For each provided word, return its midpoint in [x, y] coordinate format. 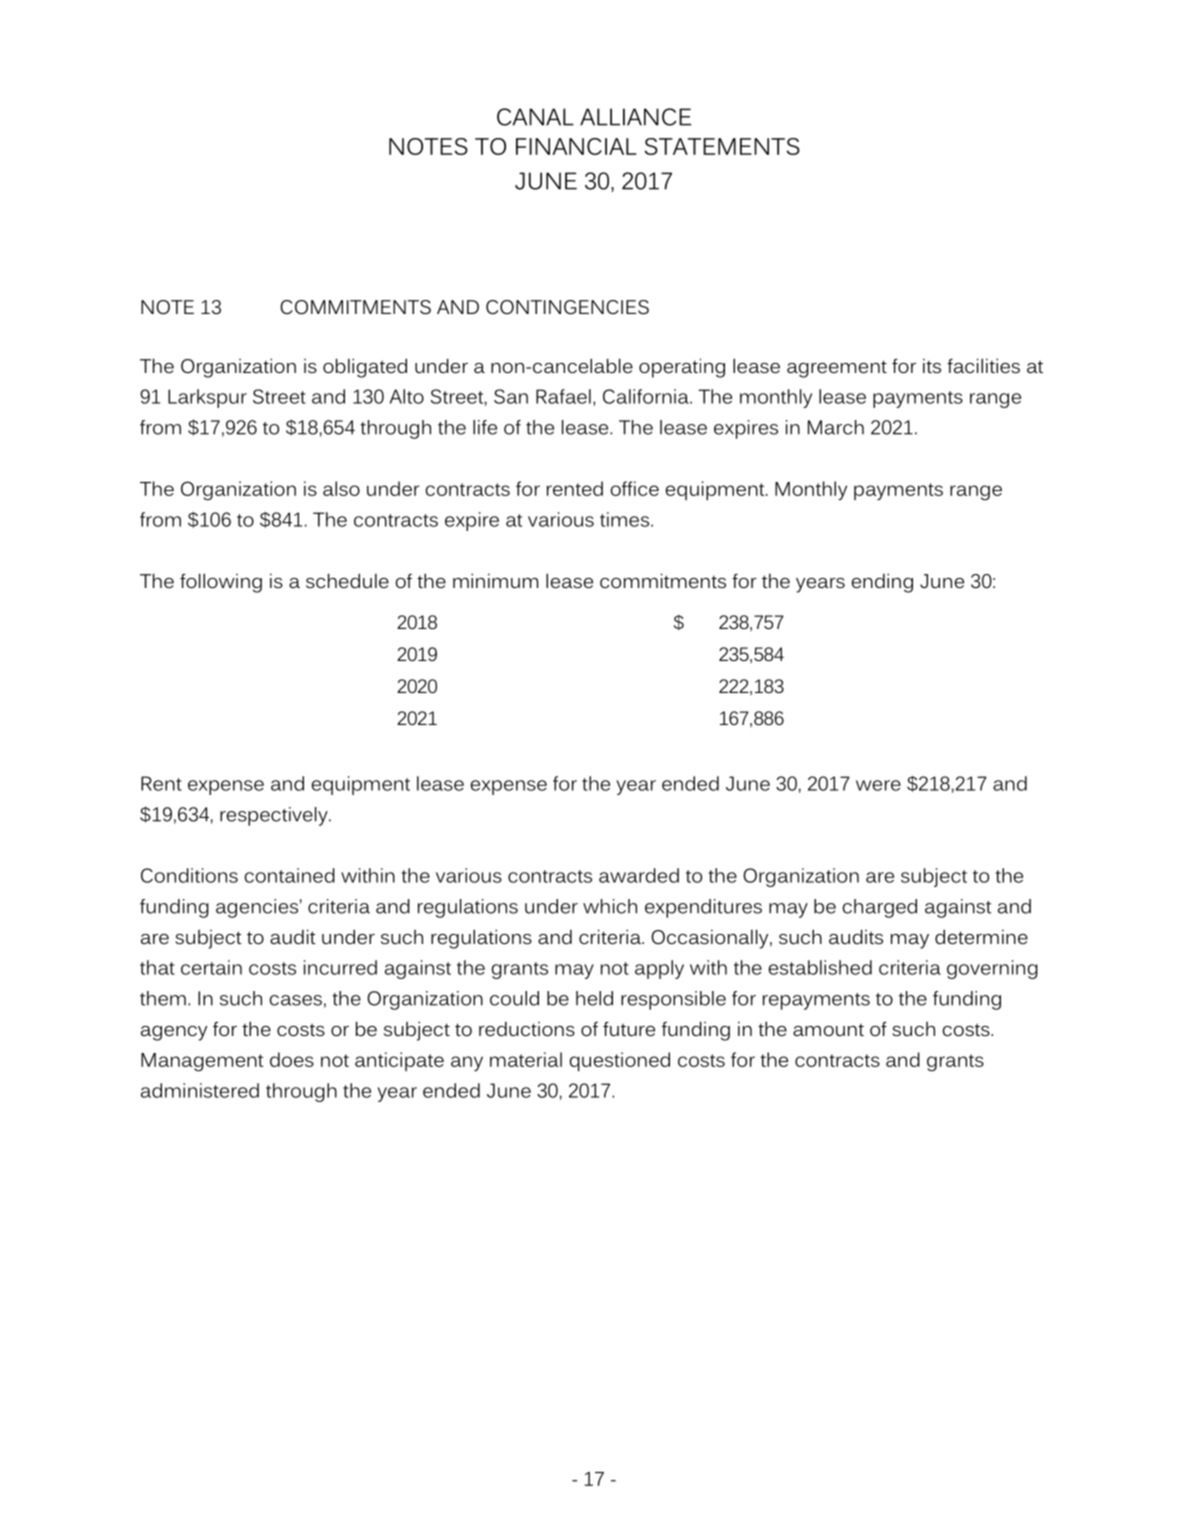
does [292, 1059]
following [221, 583]
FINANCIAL [576, 146]
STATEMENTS [722, 146]
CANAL [535, 117]
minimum [495, 580]
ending [882, 583]
